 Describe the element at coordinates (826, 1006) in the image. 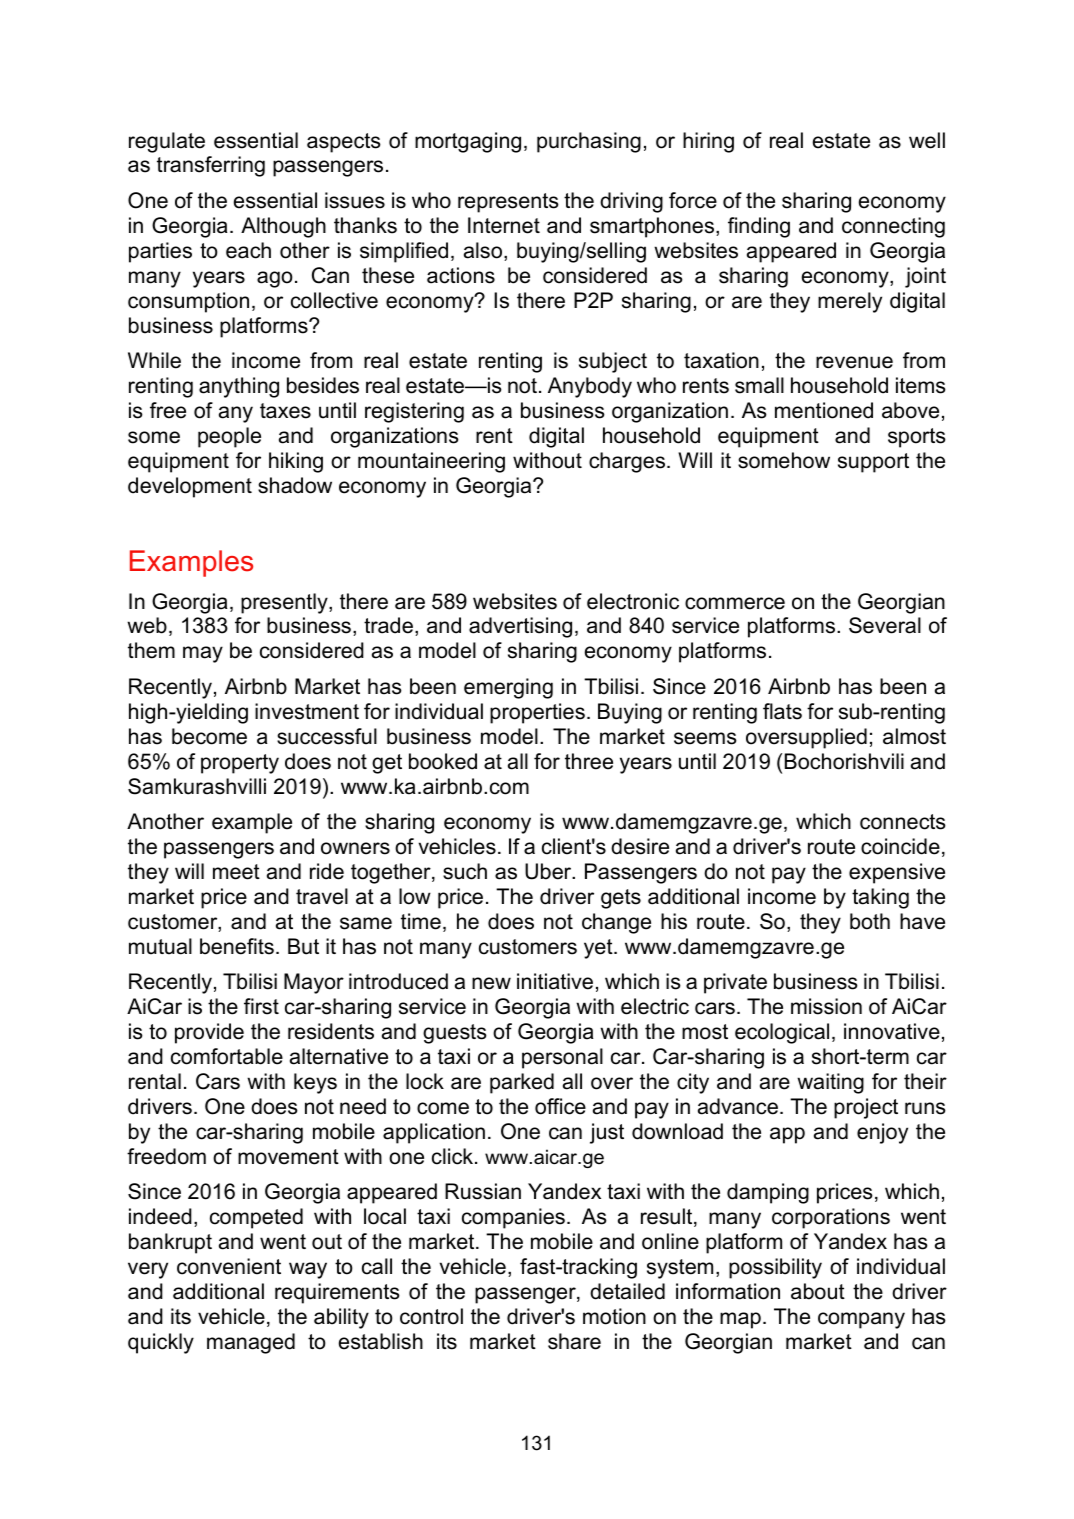

I see `mission` at that location.
